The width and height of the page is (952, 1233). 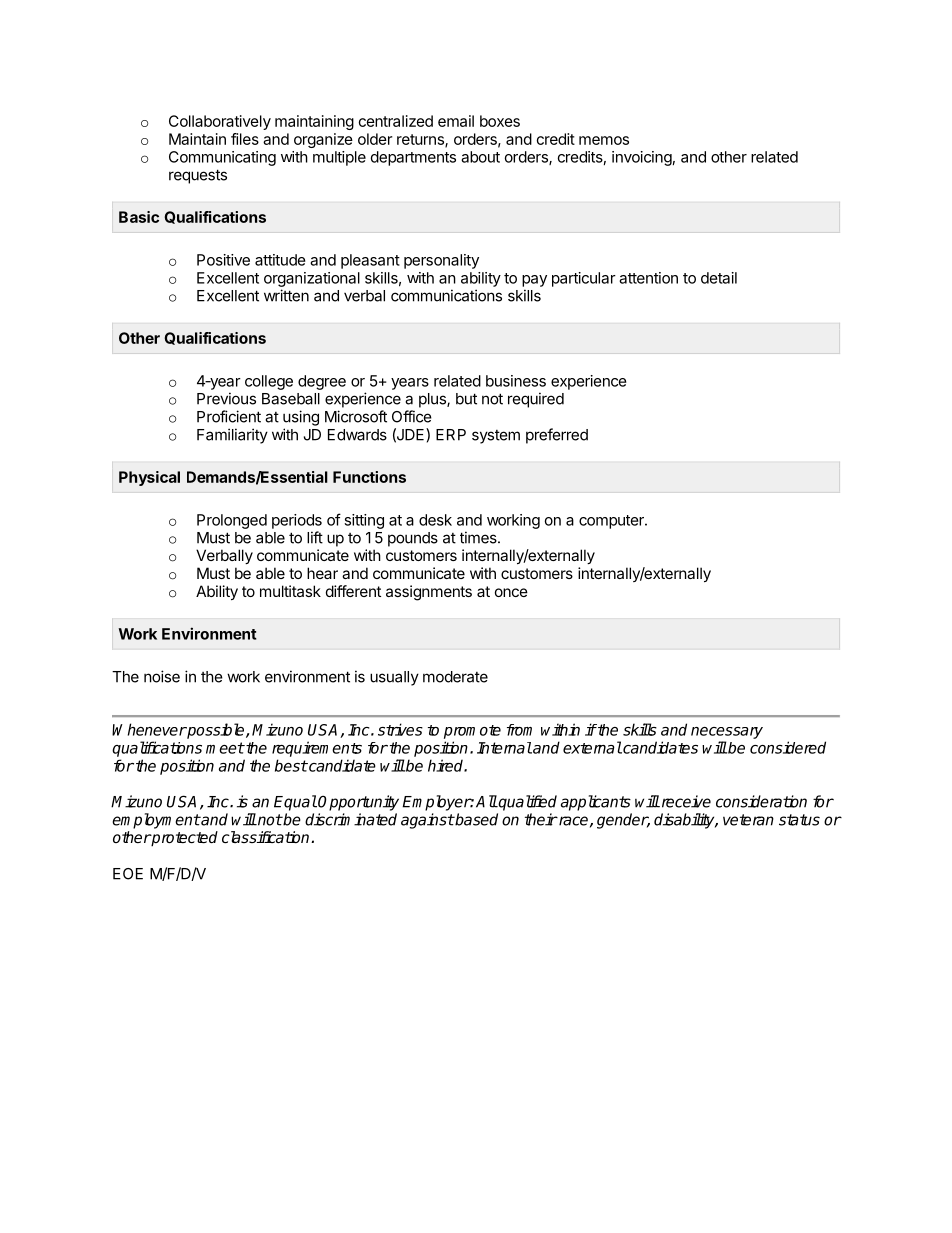 I want to click on files, so click(x=245, y=139).
